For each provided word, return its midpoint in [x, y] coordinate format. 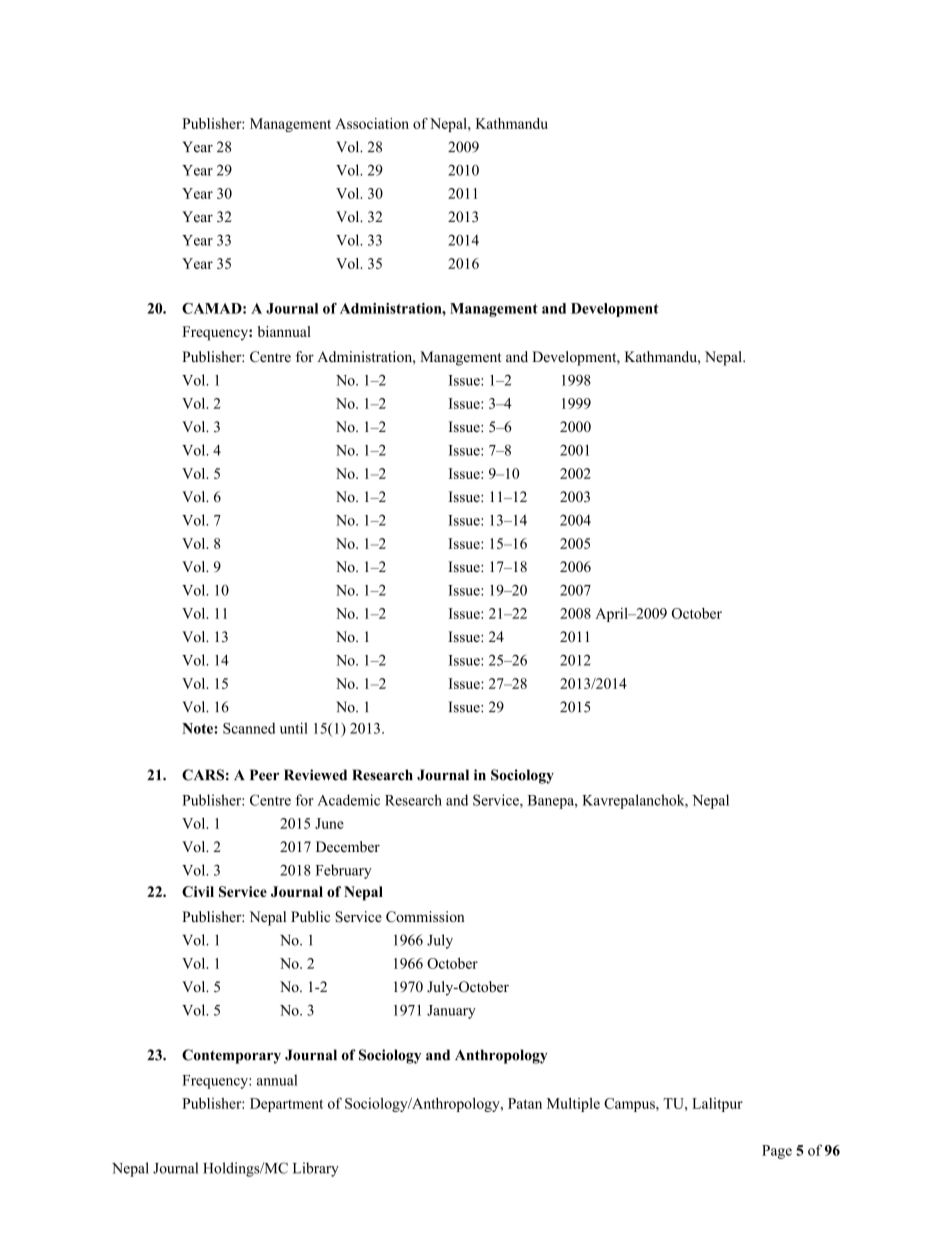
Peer [264, 775]
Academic [348, 800]
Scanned [249, 728]
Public [310, 917]
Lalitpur [717, 1105]
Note [198, 728]
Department [286, 1105]
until [294, 728]
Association [372, 123]
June [329, 823]
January [451, 1012]
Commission [425, 917]
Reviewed [315, 775]
